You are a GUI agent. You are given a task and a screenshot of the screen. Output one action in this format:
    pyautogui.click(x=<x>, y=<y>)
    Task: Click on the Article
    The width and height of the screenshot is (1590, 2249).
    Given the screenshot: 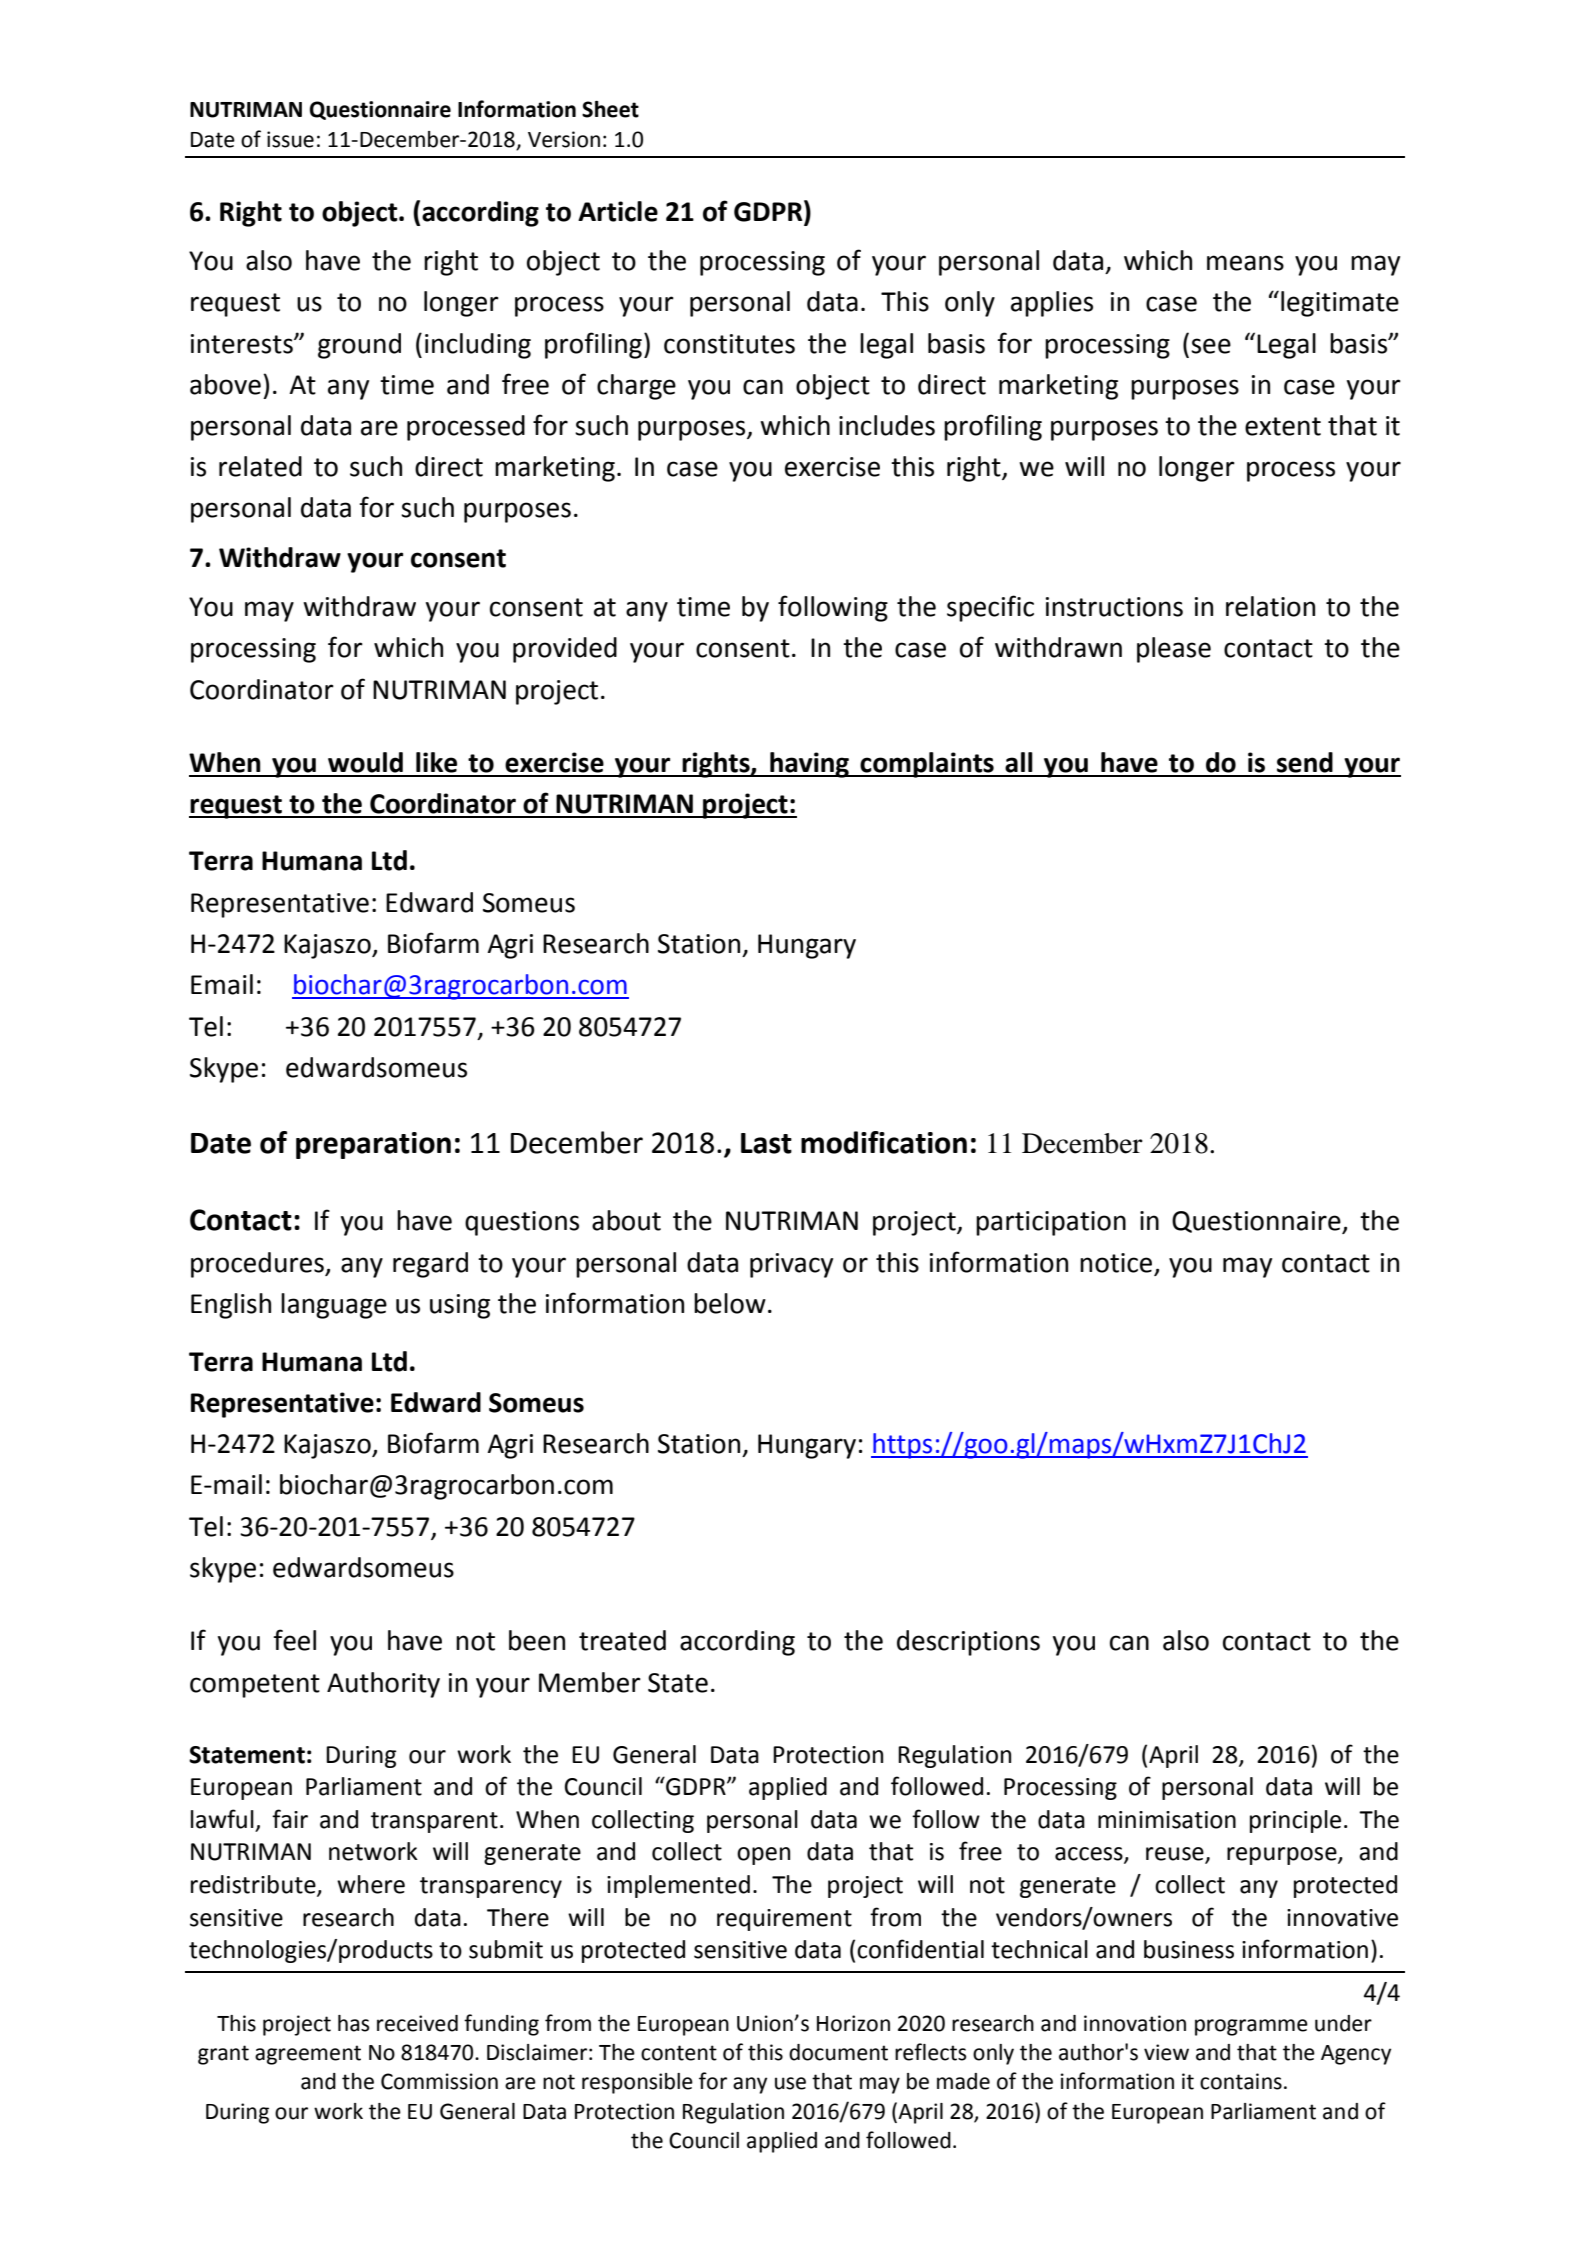 What is the action you would take?
    pyautogui.click(x=618, y=211)
